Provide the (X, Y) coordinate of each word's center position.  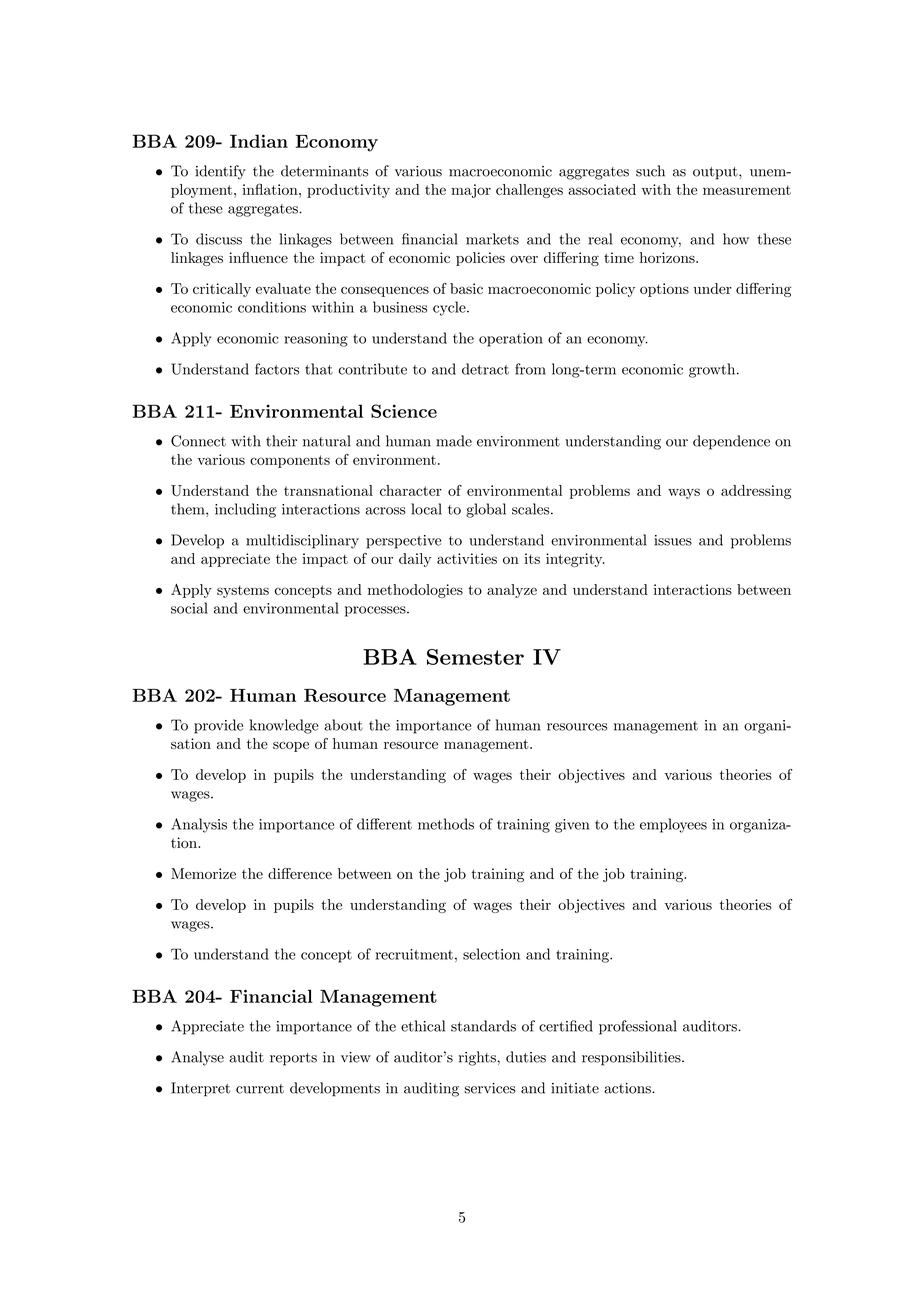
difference (300, 873)
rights (477, 1058)
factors (277, 369)
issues (673, 540)
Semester (475, 657)
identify (220, 172)
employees (673, 825)
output (716, 173)
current (260, 1089)
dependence (731, 442)
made (454, 441)
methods (446, 824)
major (471, 191)
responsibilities (632, 1058)
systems (243, 591)
